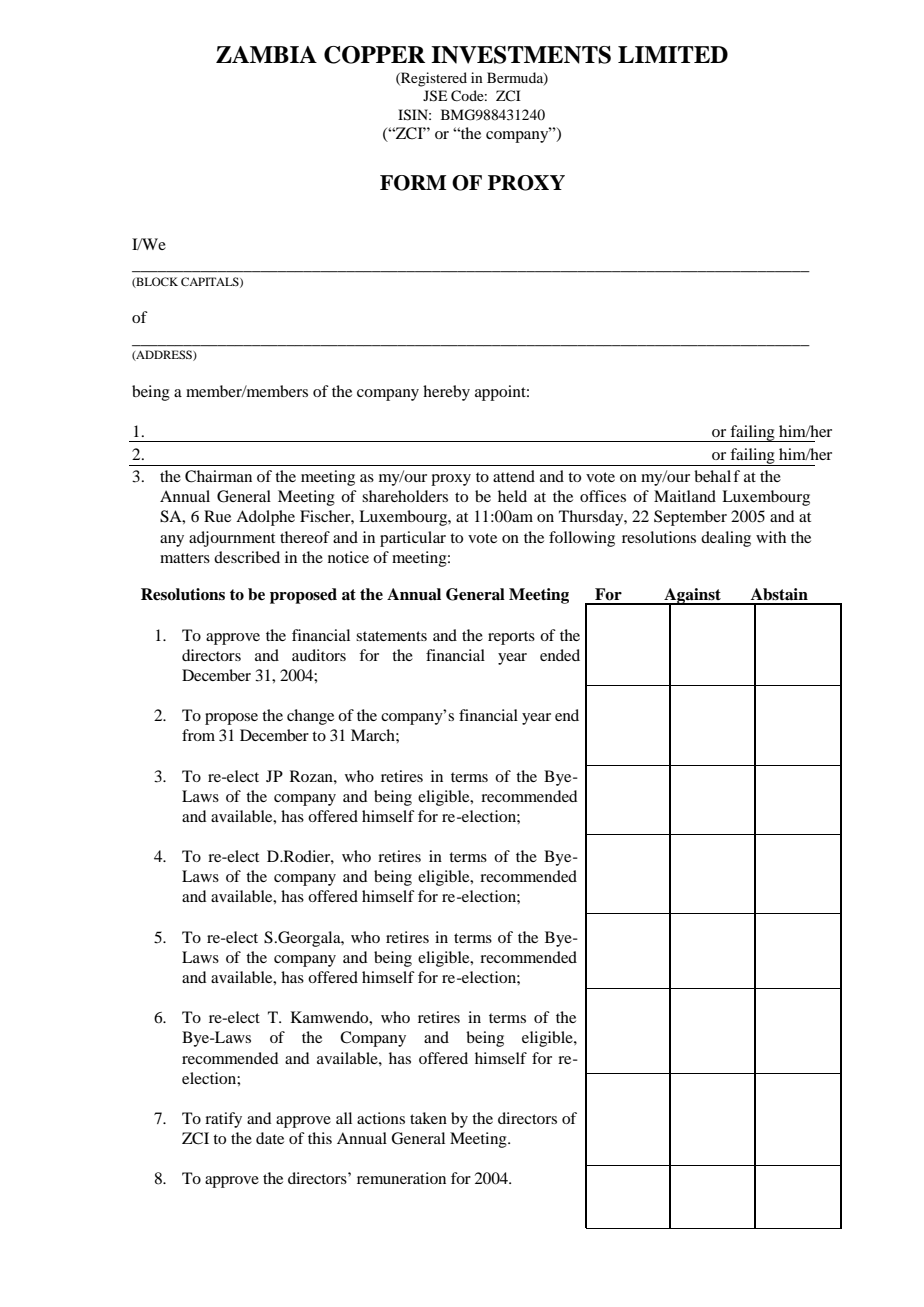 This screenshot has width=924, height=1307. Describe the element at coordinates (266, 54) in the screenshot. I see `ZAMBIA` at that location.
